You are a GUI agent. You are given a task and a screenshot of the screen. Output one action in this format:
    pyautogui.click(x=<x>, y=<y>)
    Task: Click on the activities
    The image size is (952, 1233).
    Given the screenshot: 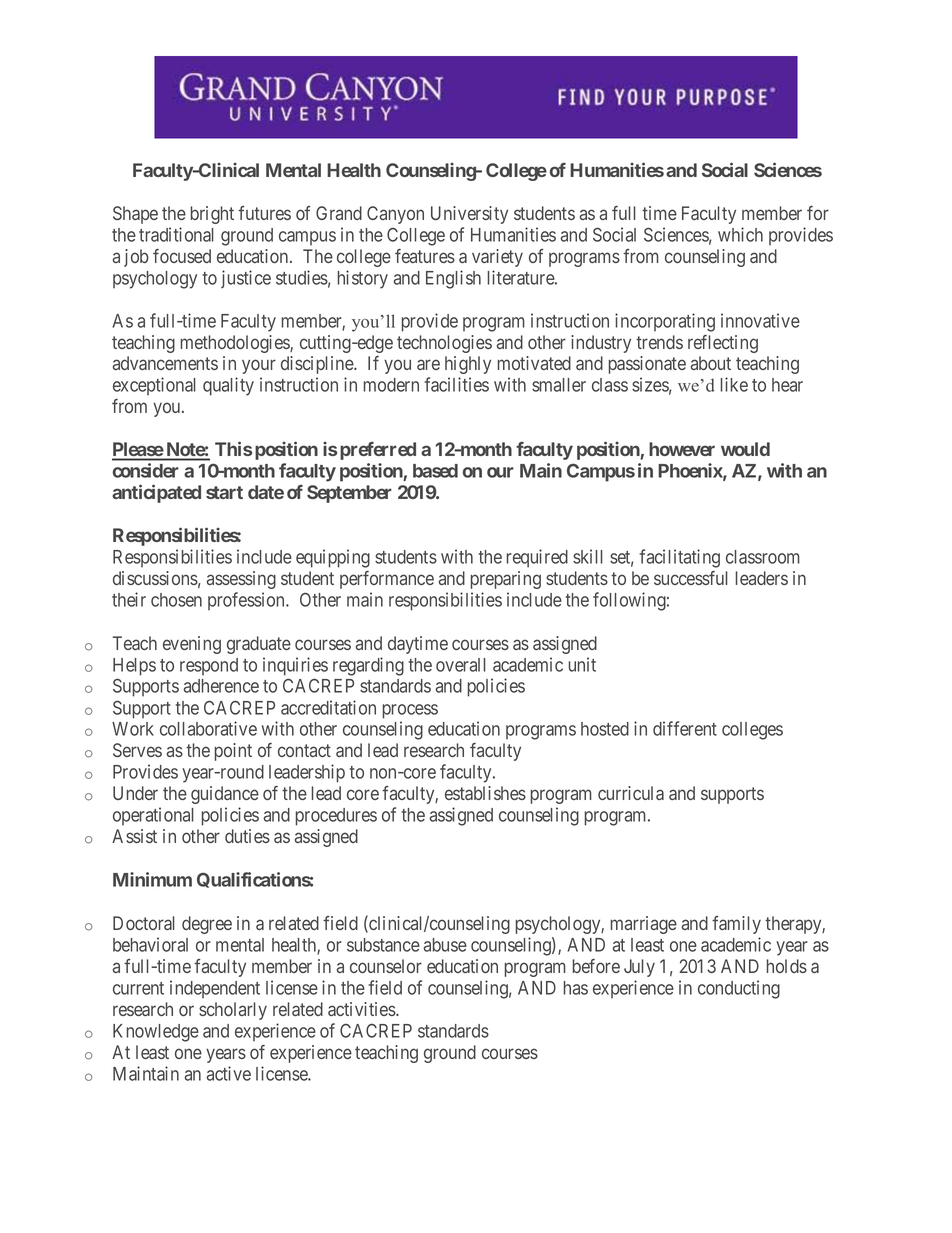 What is the action you would take?
    pyautogui.click(x=362, y=1009)
